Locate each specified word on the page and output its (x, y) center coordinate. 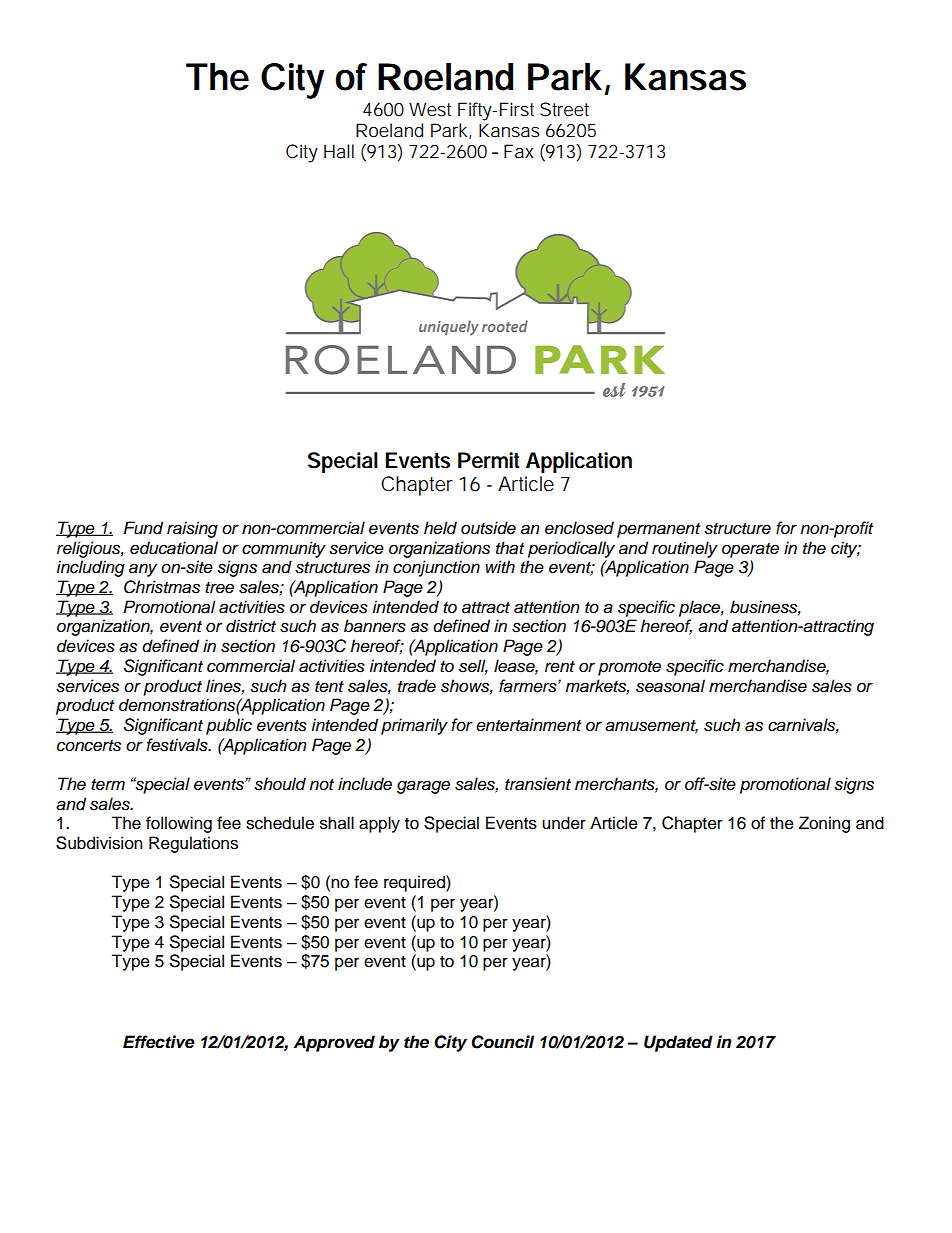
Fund (143, 528)
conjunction (436, 568)
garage (423, 787)
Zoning (824, 824)
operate (750, 550)
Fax (519, 151)
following (179, 824)
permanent (658, 530)
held (440, 528)
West (430, 109)
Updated (678, 1043)
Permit (489, 460)
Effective (159, 1042)
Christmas (162, 587)
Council (502, 1042)
